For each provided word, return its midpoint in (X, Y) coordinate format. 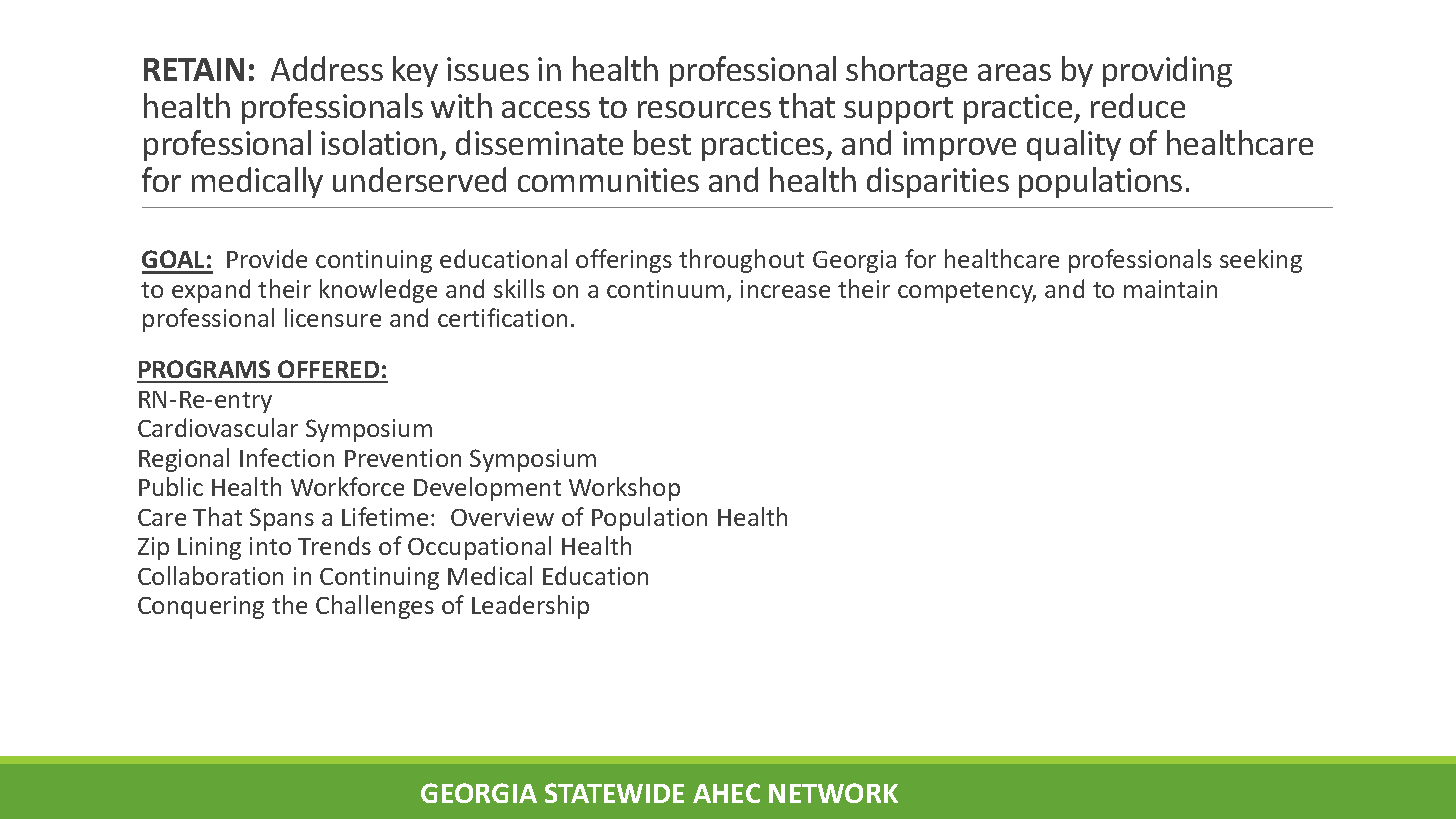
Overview (502, 517)
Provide (267, 258)
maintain (1170, 289)
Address (327, 68)
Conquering (201, 607)
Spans (282, 519)
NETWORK (833, 793)
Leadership (530, 607)
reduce (1138, 105)
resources (704, 109)
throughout (741, 261)
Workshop (624, 489)
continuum (665, 289)
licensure (333, 317)
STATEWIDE (614, 793)
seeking (1261, 261)
